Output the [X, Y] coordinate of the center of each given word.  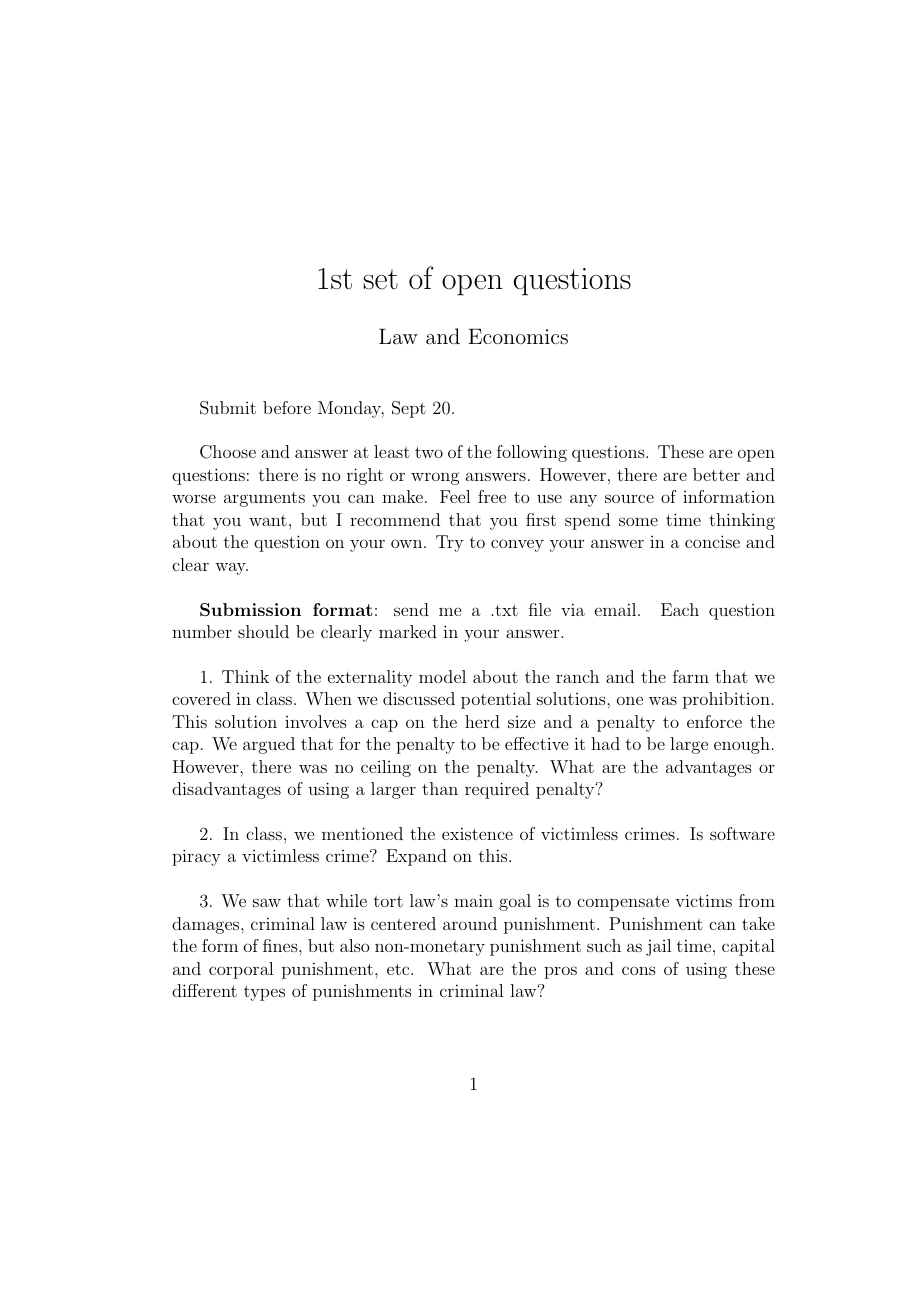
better [716, 474]
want [268, 520]
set [380, 279]
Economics [518, 336]
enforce [714, 721]
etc [399, 969]
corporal [241, 970]
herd [482, 721]
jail [658, 947]
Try [450, 543]
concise [712, 541]
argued [269, 745]
